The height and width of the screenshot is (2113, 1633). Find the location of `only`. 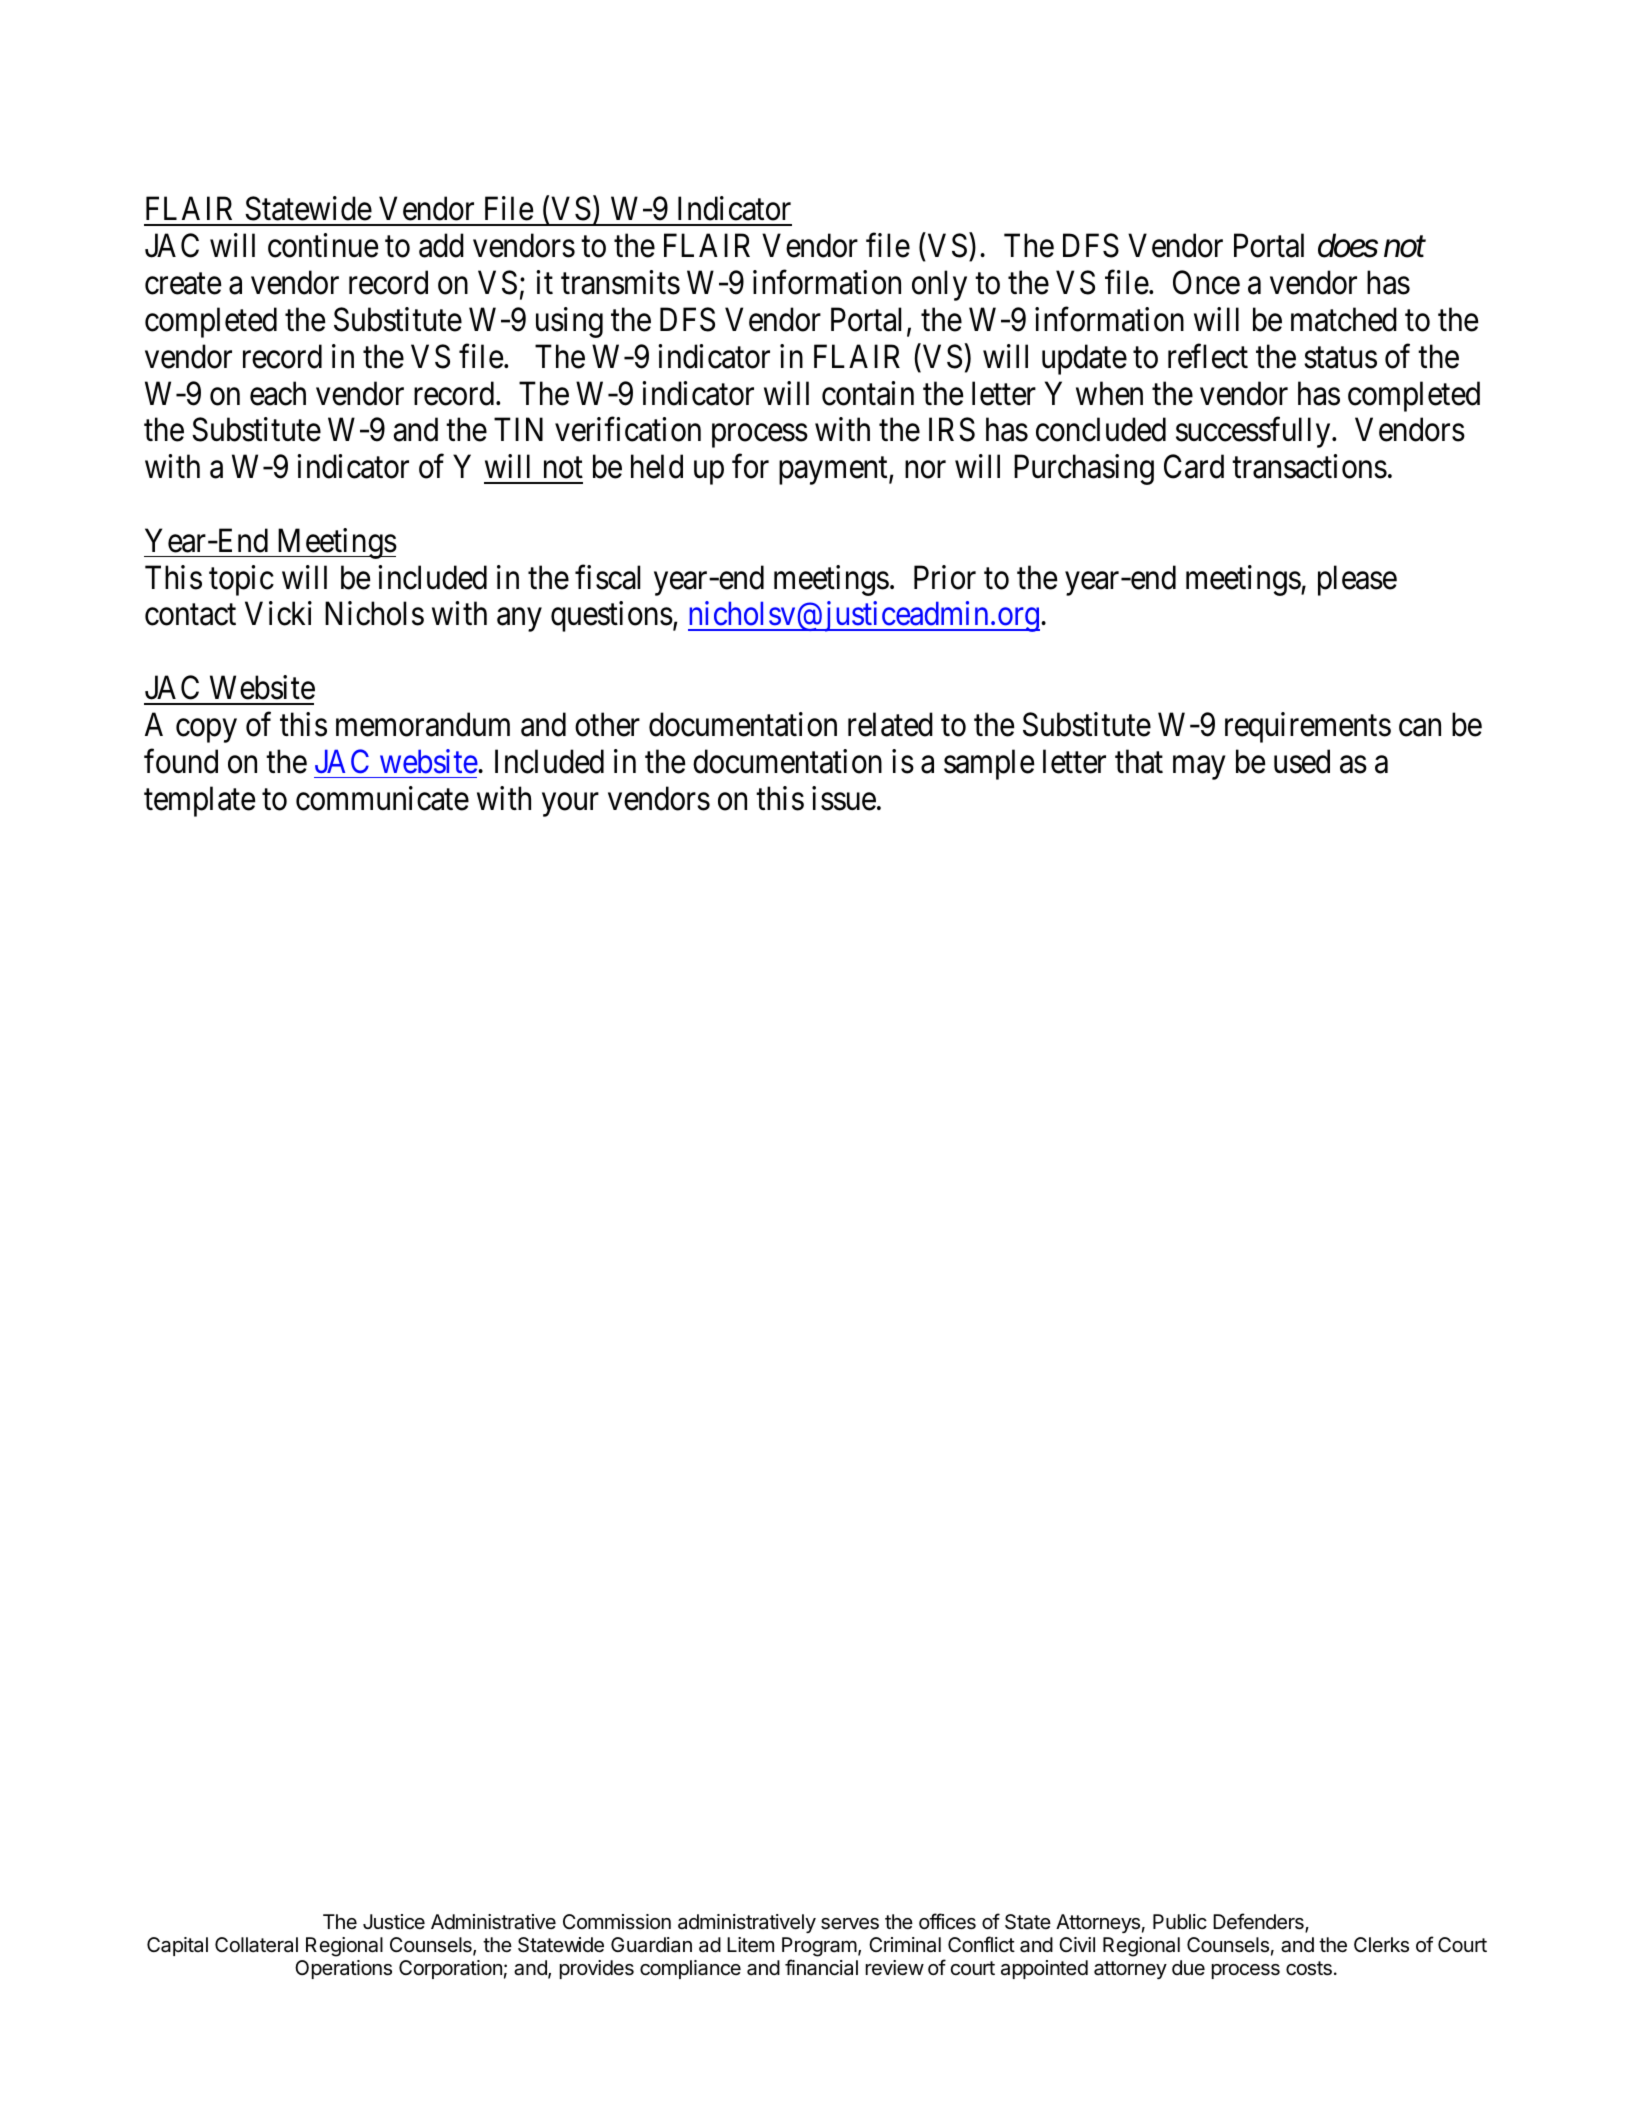

only is located at coordinates (939, 285).
